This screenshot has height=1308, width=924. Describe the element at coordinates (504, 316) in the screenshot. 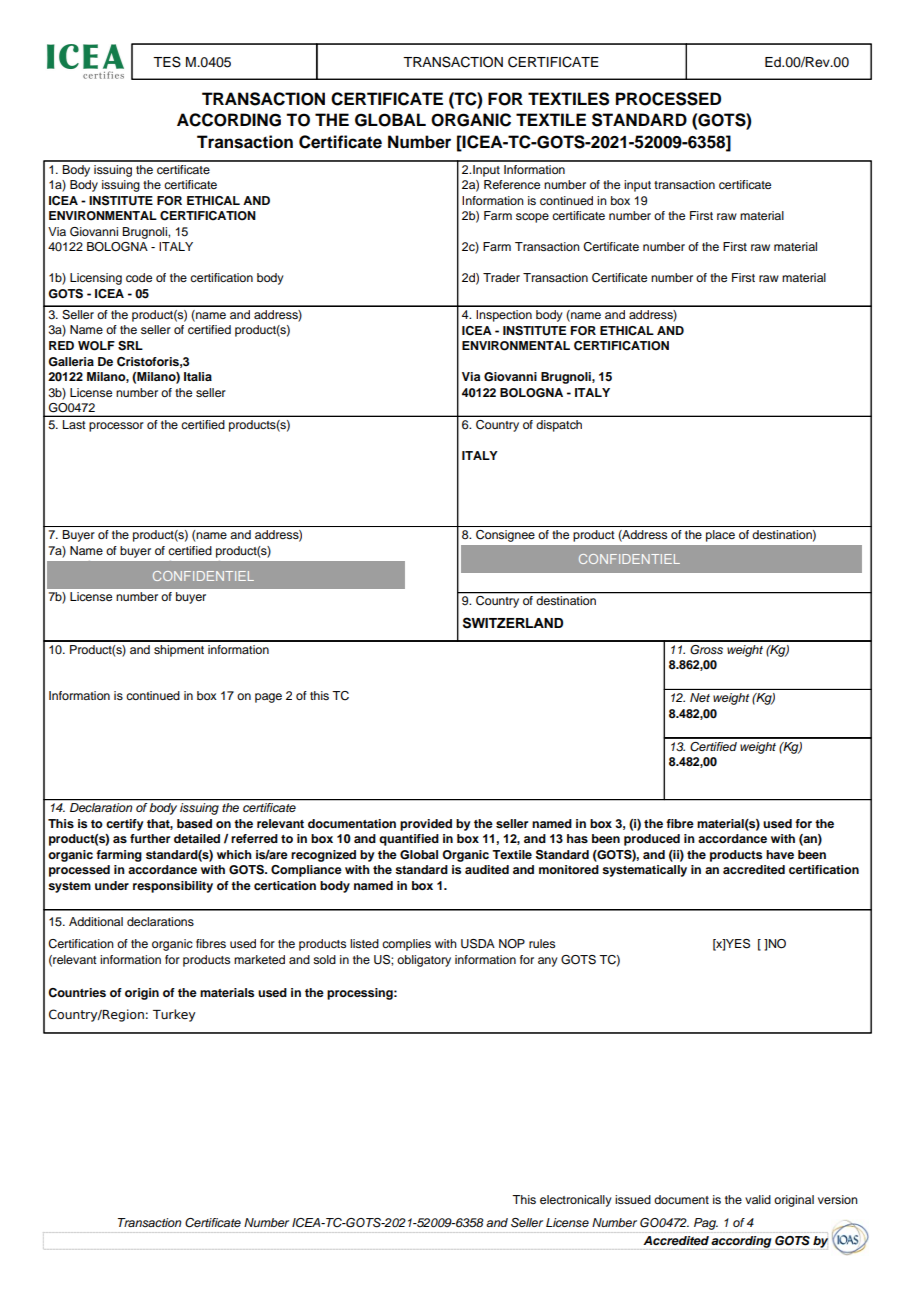

I see `Inspection` at that location.
